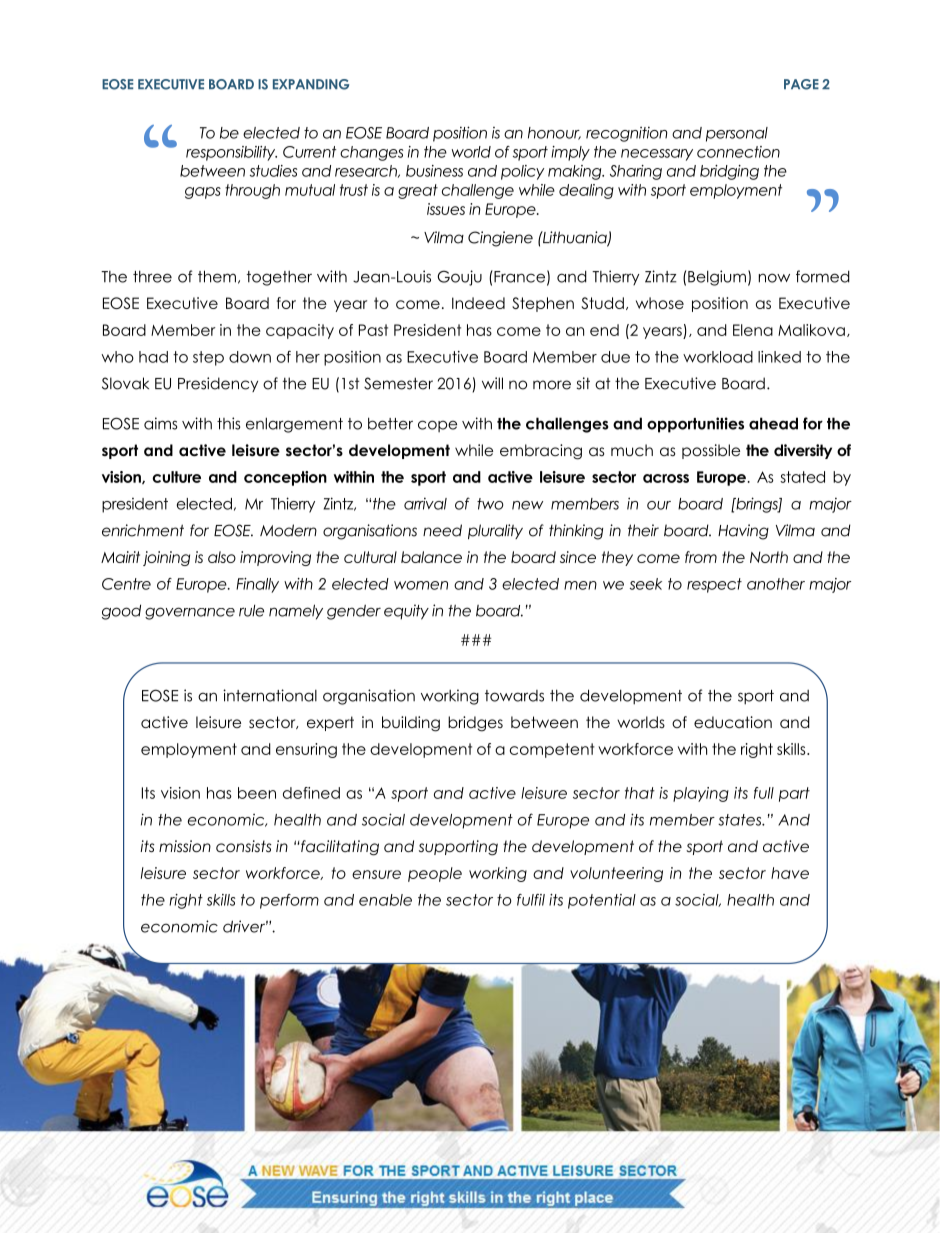 This document has height=1233, width=952. I want to click on personal, so click(737, 134).
